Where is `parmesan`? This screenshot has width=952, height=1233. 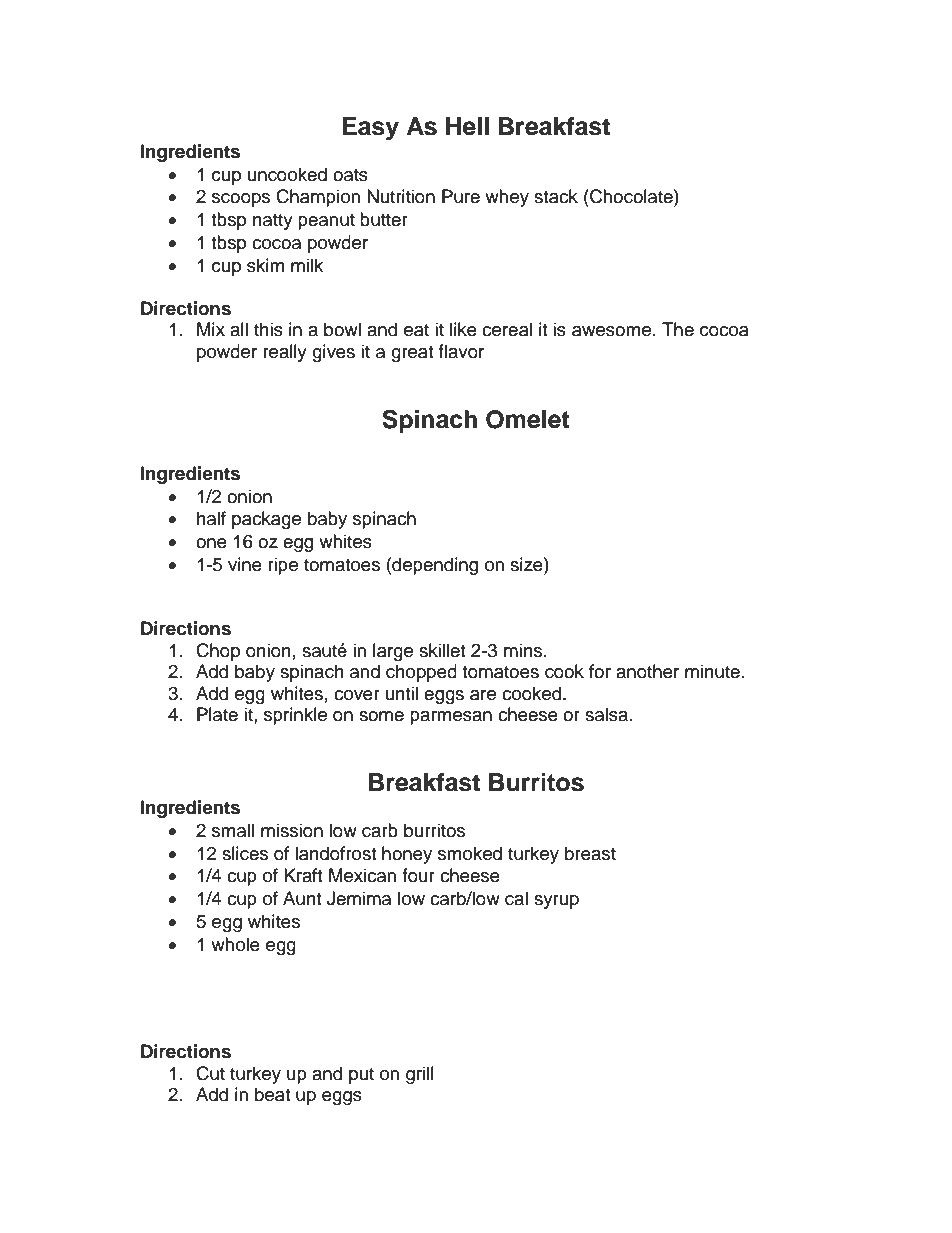
parmesan is located at coordinates (451, 718).
